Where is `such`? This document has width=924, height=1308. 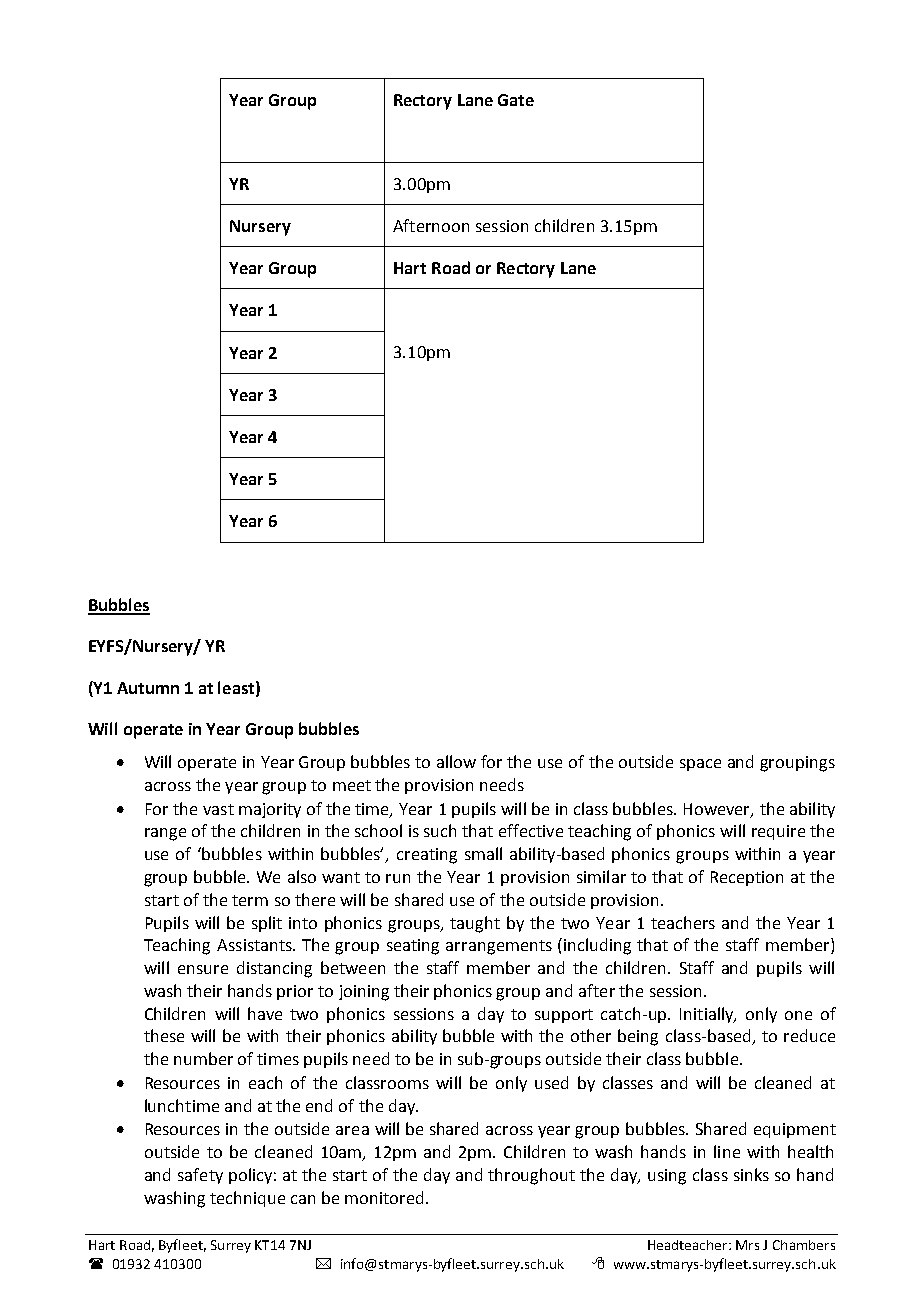 such is located at coordinates (440, 830).
